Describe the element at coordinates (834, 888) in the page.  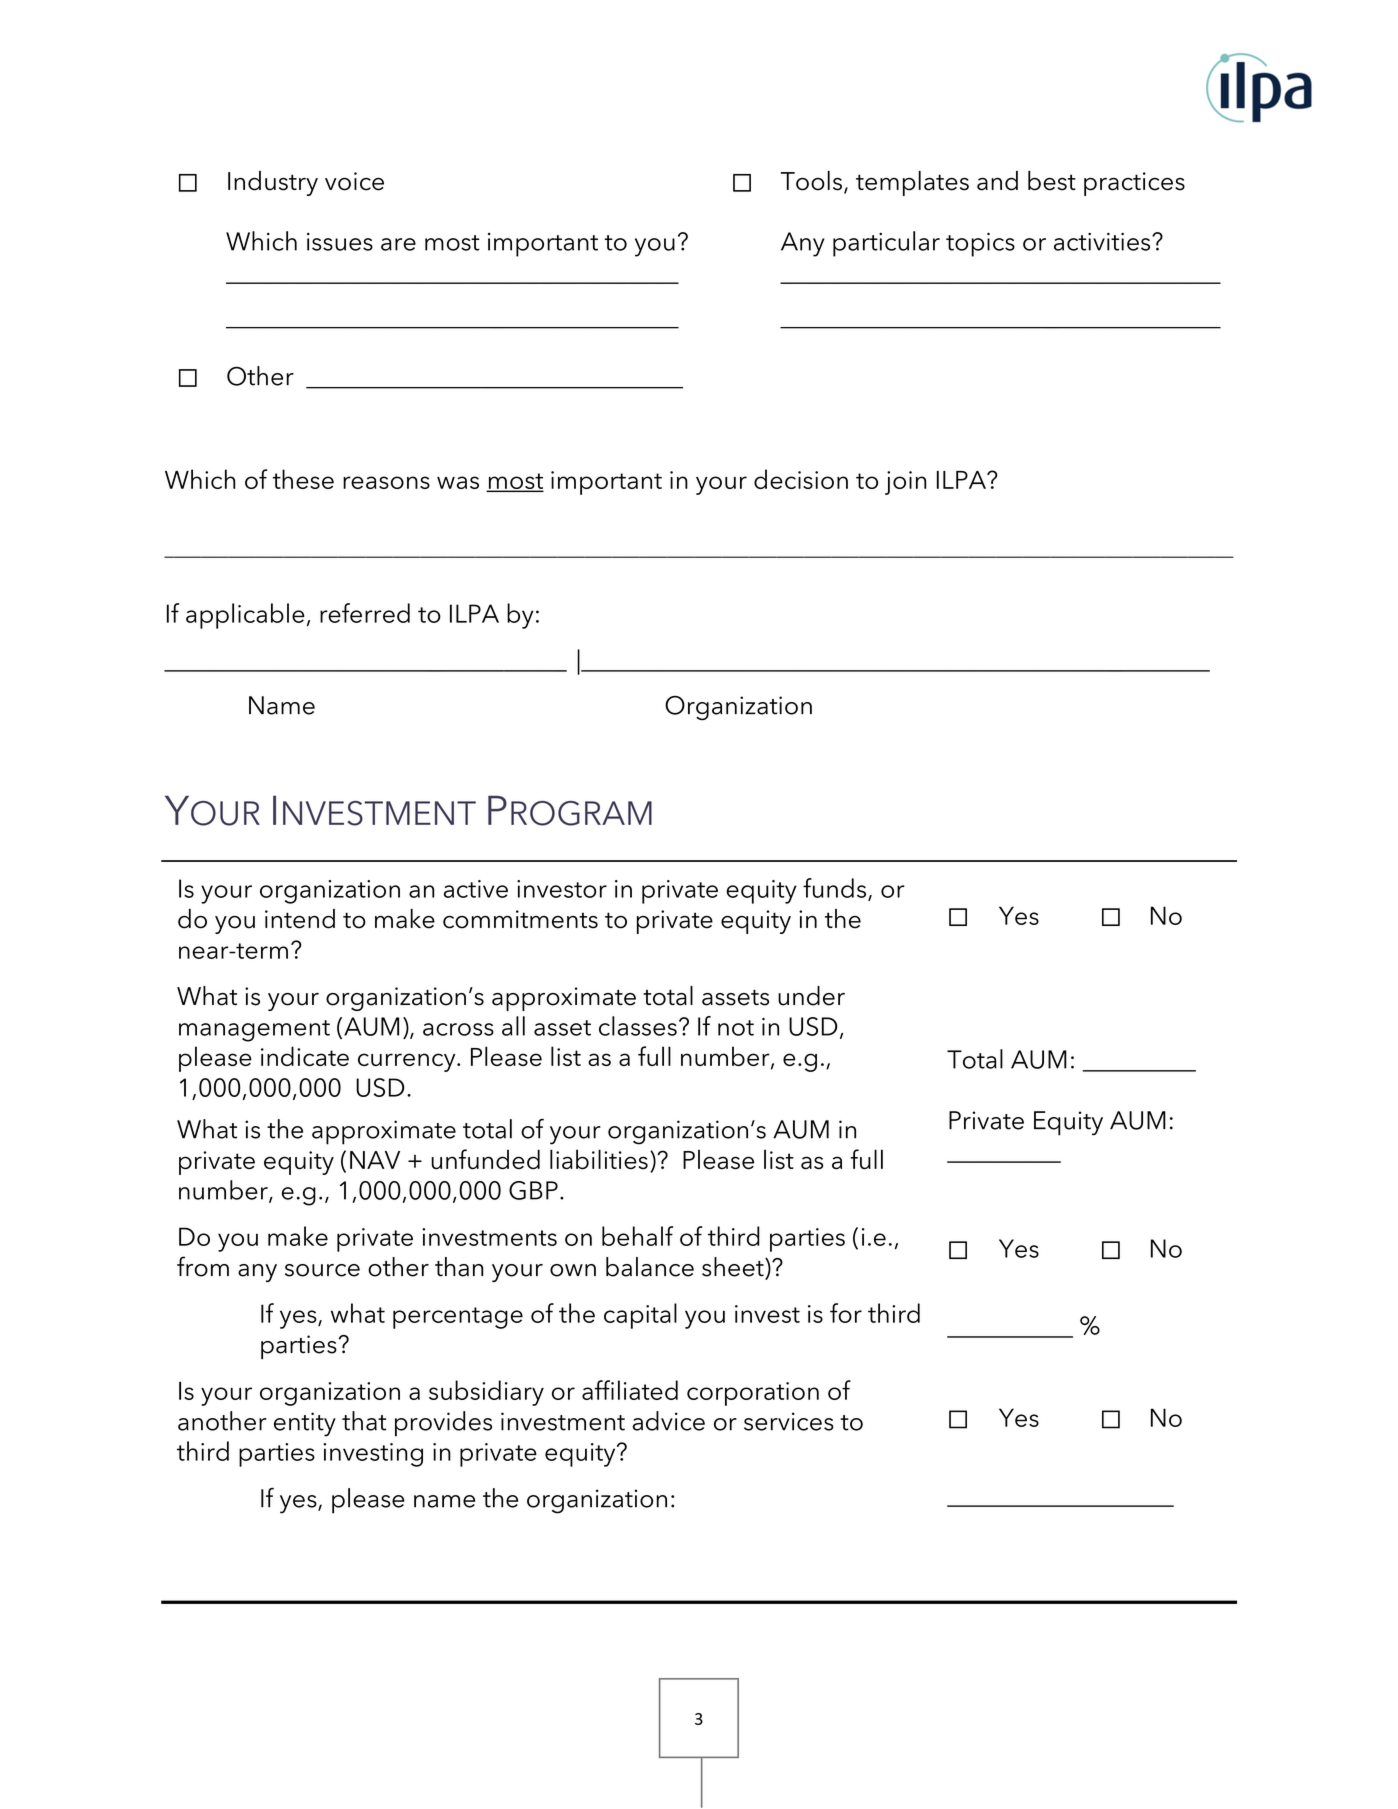
I see `funds` at that location.
